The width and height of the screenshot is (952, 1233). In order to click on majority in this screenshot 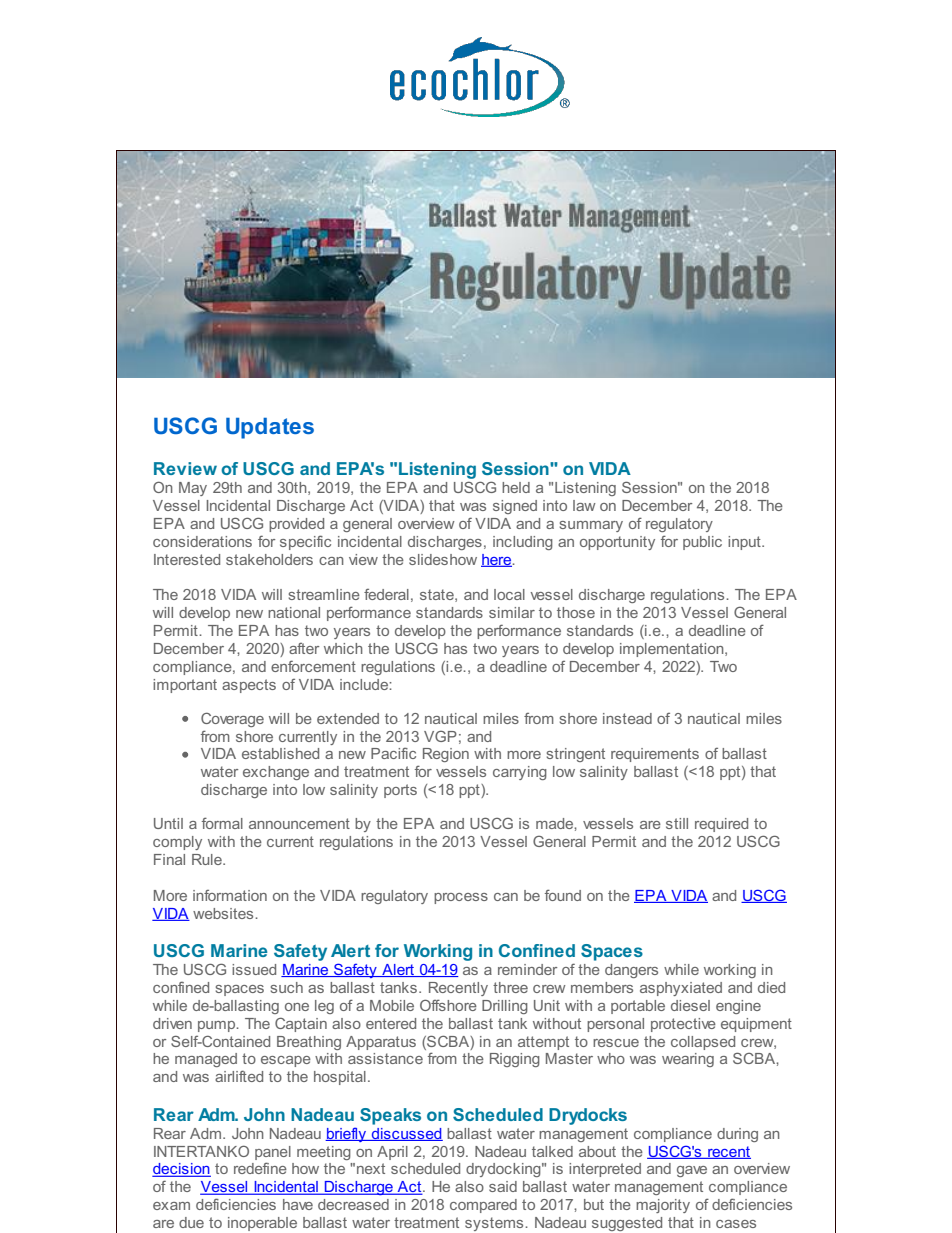, I will do `click(663, 1206)`.
